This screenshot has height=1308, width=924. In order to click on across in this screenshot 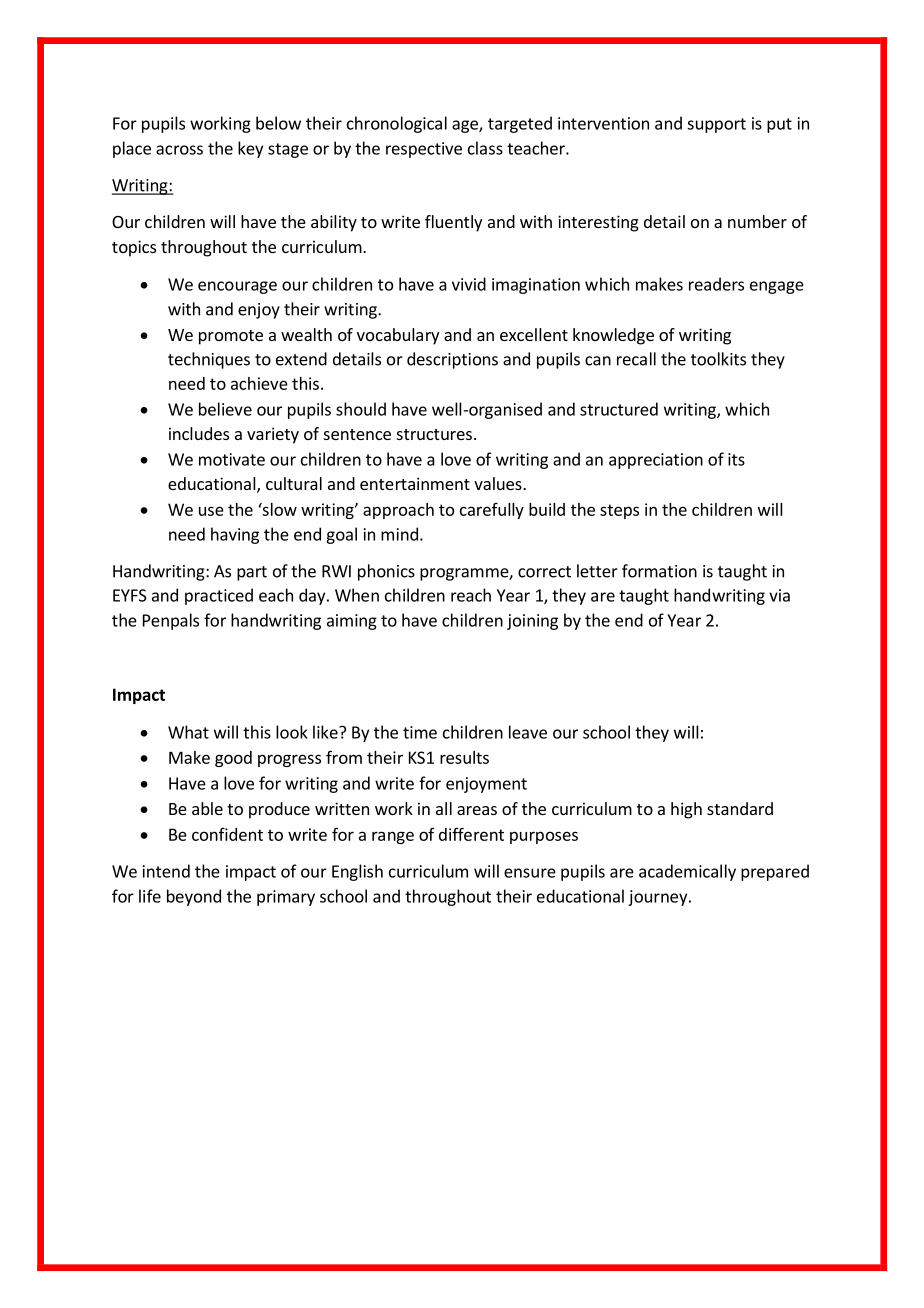, I will do `click(179, 150)`.
